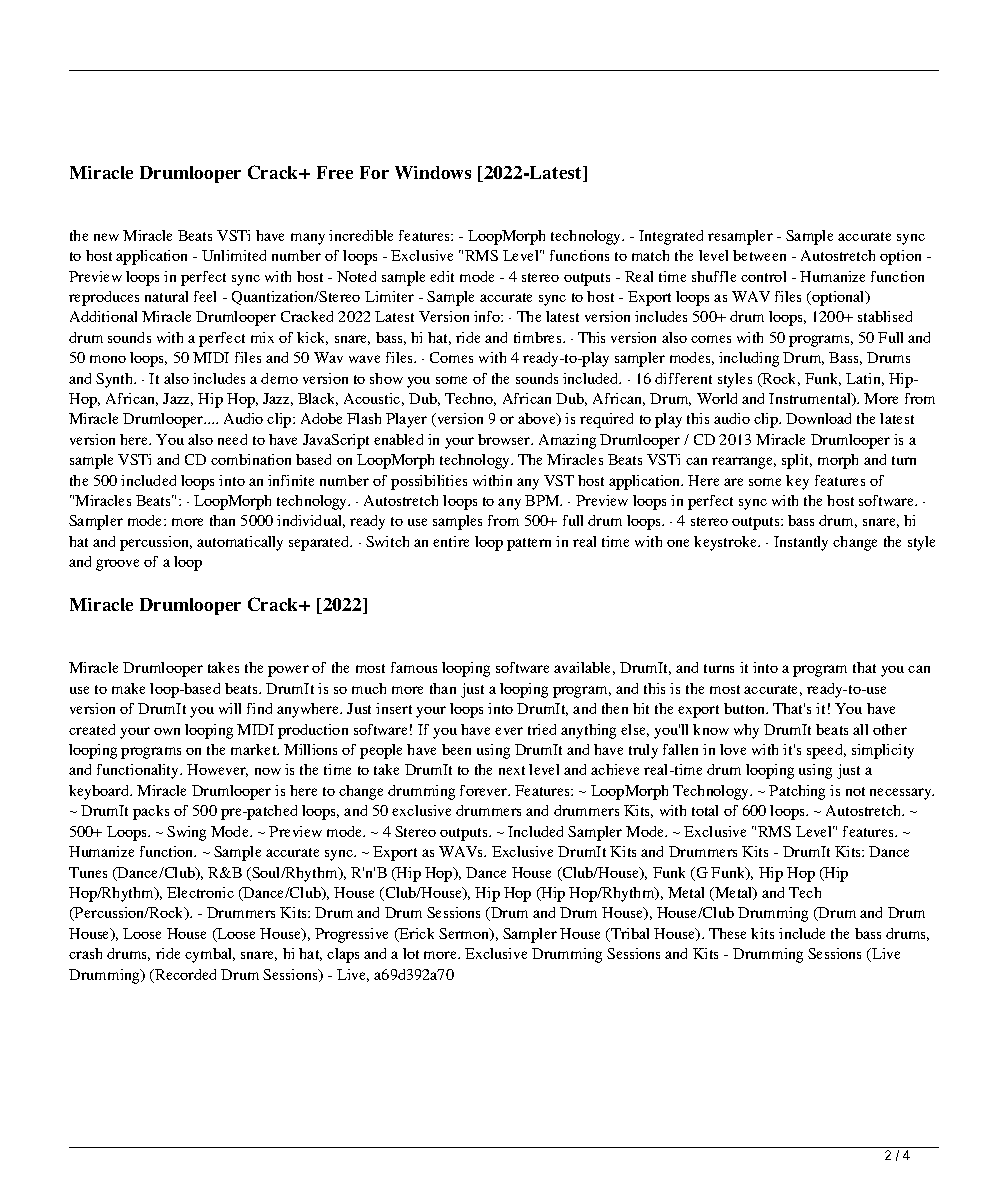 The width and height of the screenshot is (1008, 1194). What do you see at coordinates (255, 749) in the screenshot?
I see `market` at bounding box center [255, 749].
